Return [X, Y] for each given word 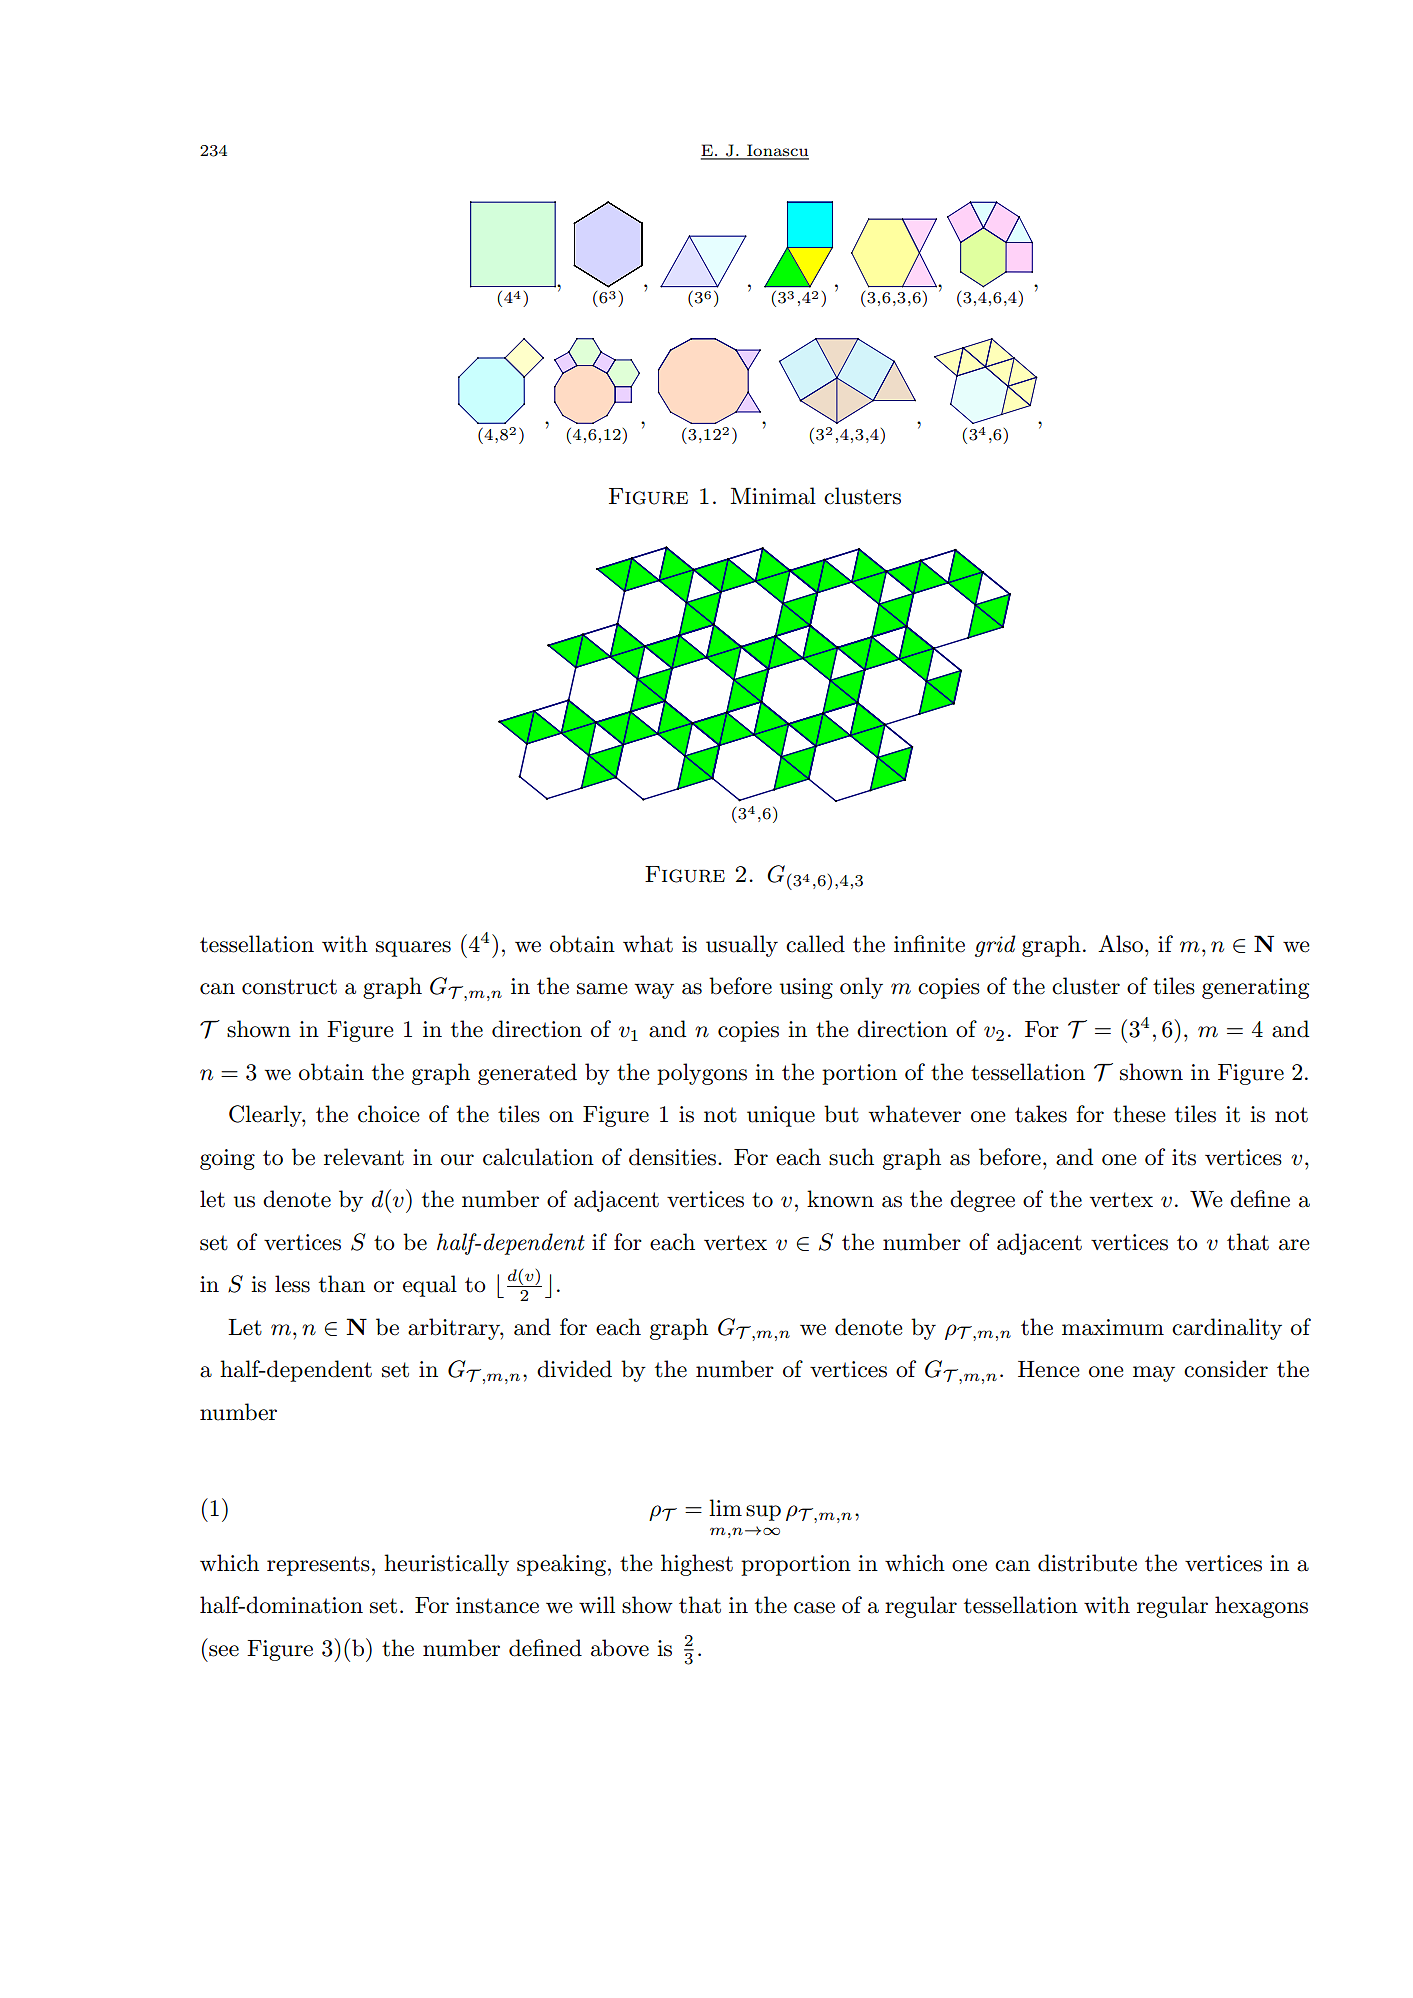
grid [995, 946]
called [815, 944]
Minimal [773, 496]
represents [318, 1566]
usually [742, 946]
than [342, 1284]
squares [413, 949]
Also [1120, 944]
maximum [1113, 1327]
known [840, 1199]
